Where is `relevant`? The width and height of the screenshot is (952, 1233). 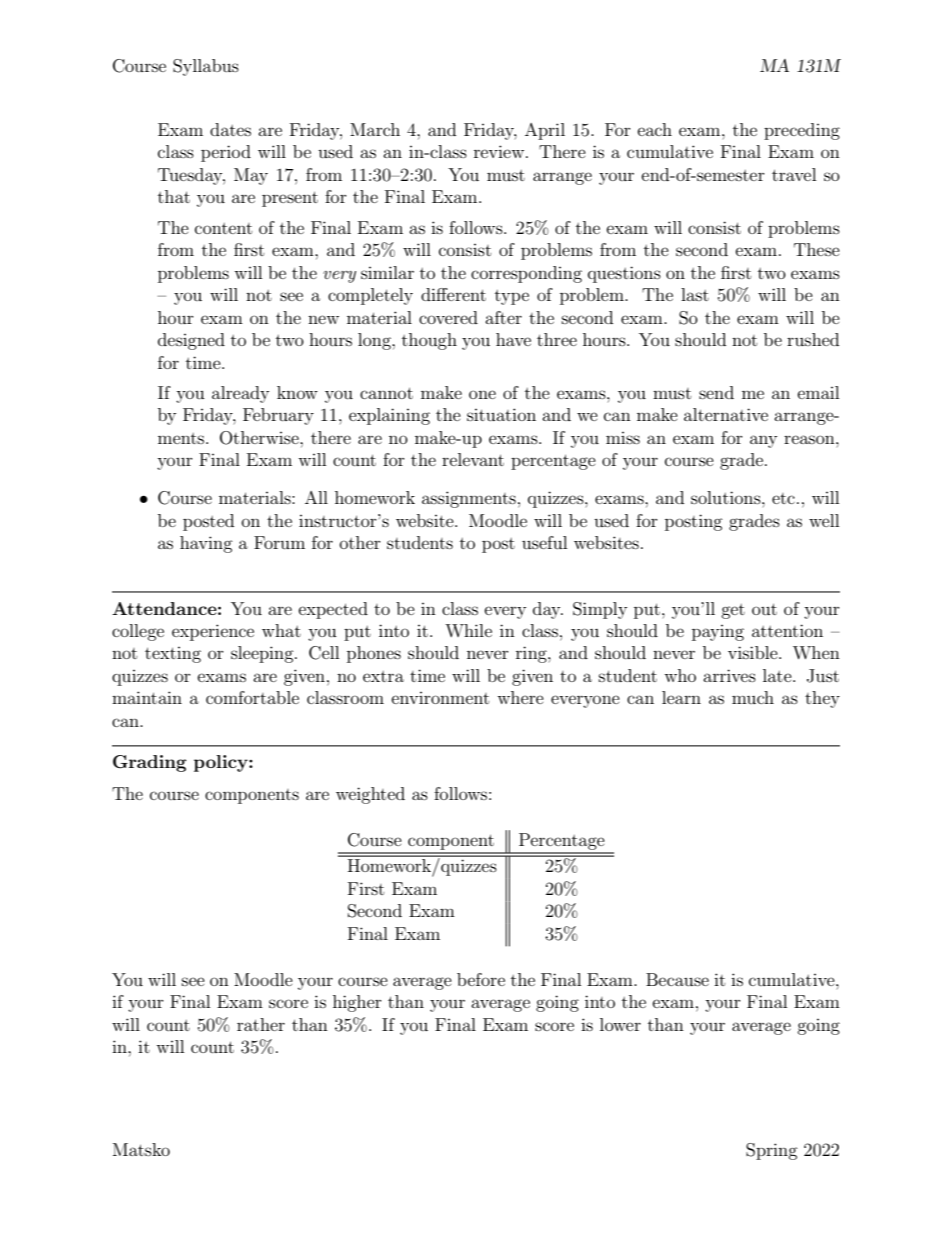 relevant is located at coordinates (473, 459).
